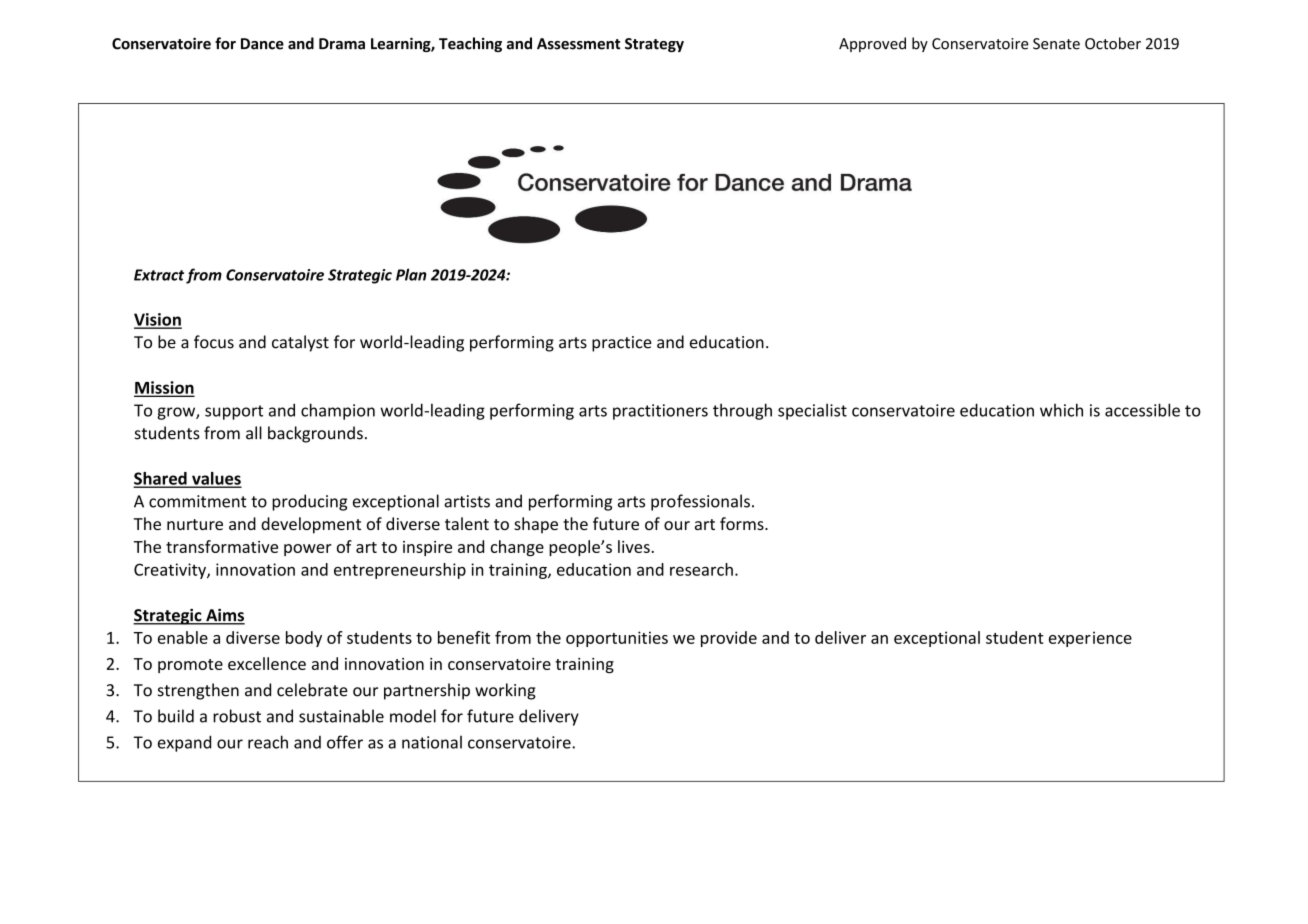 The height and width of the image is (924, 1308). Describe the element at coordinates (1142, 410) in the image. I see `accessible` at that location.
